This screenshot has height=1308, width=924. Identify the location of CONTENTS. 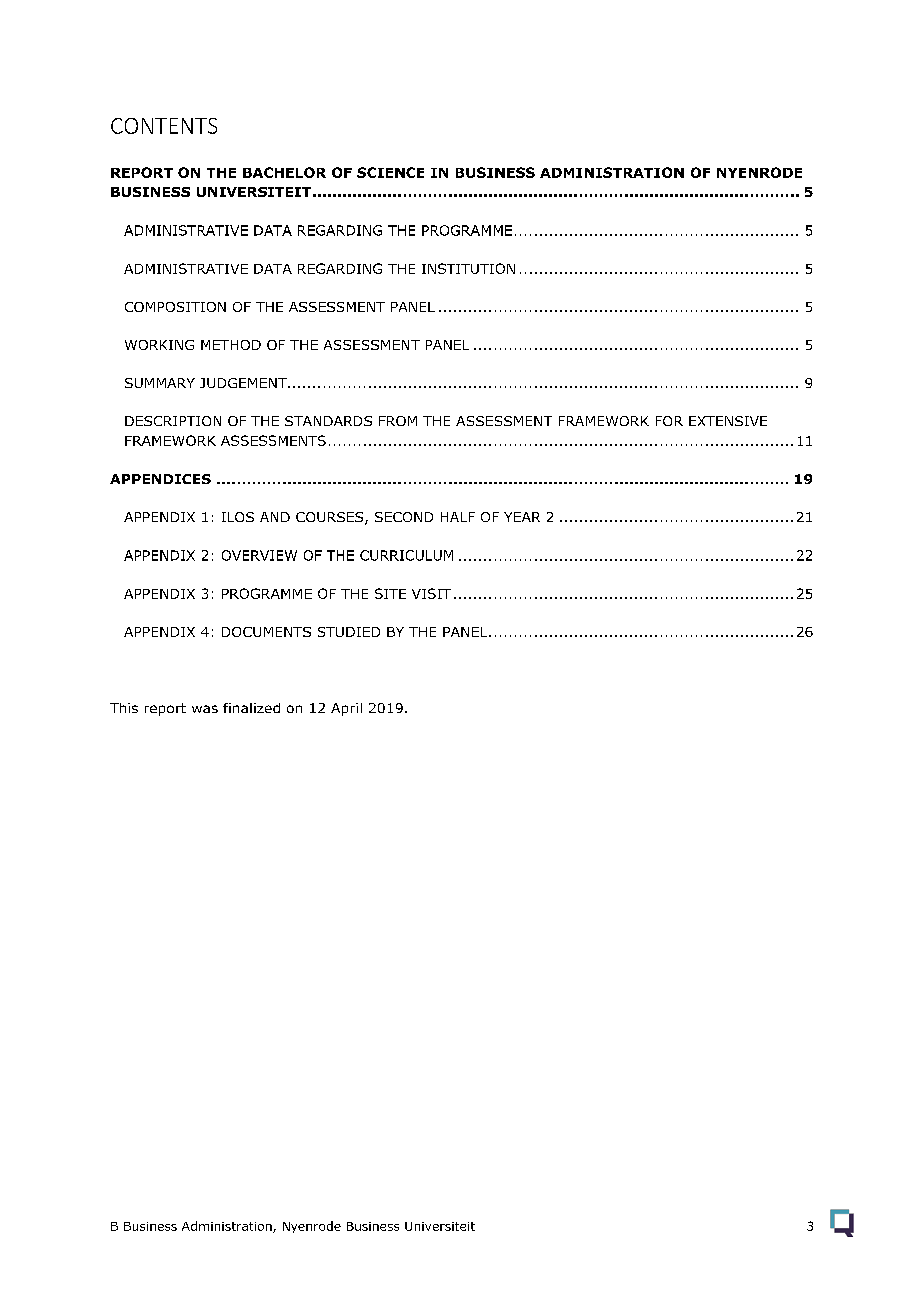
(164, 126).
